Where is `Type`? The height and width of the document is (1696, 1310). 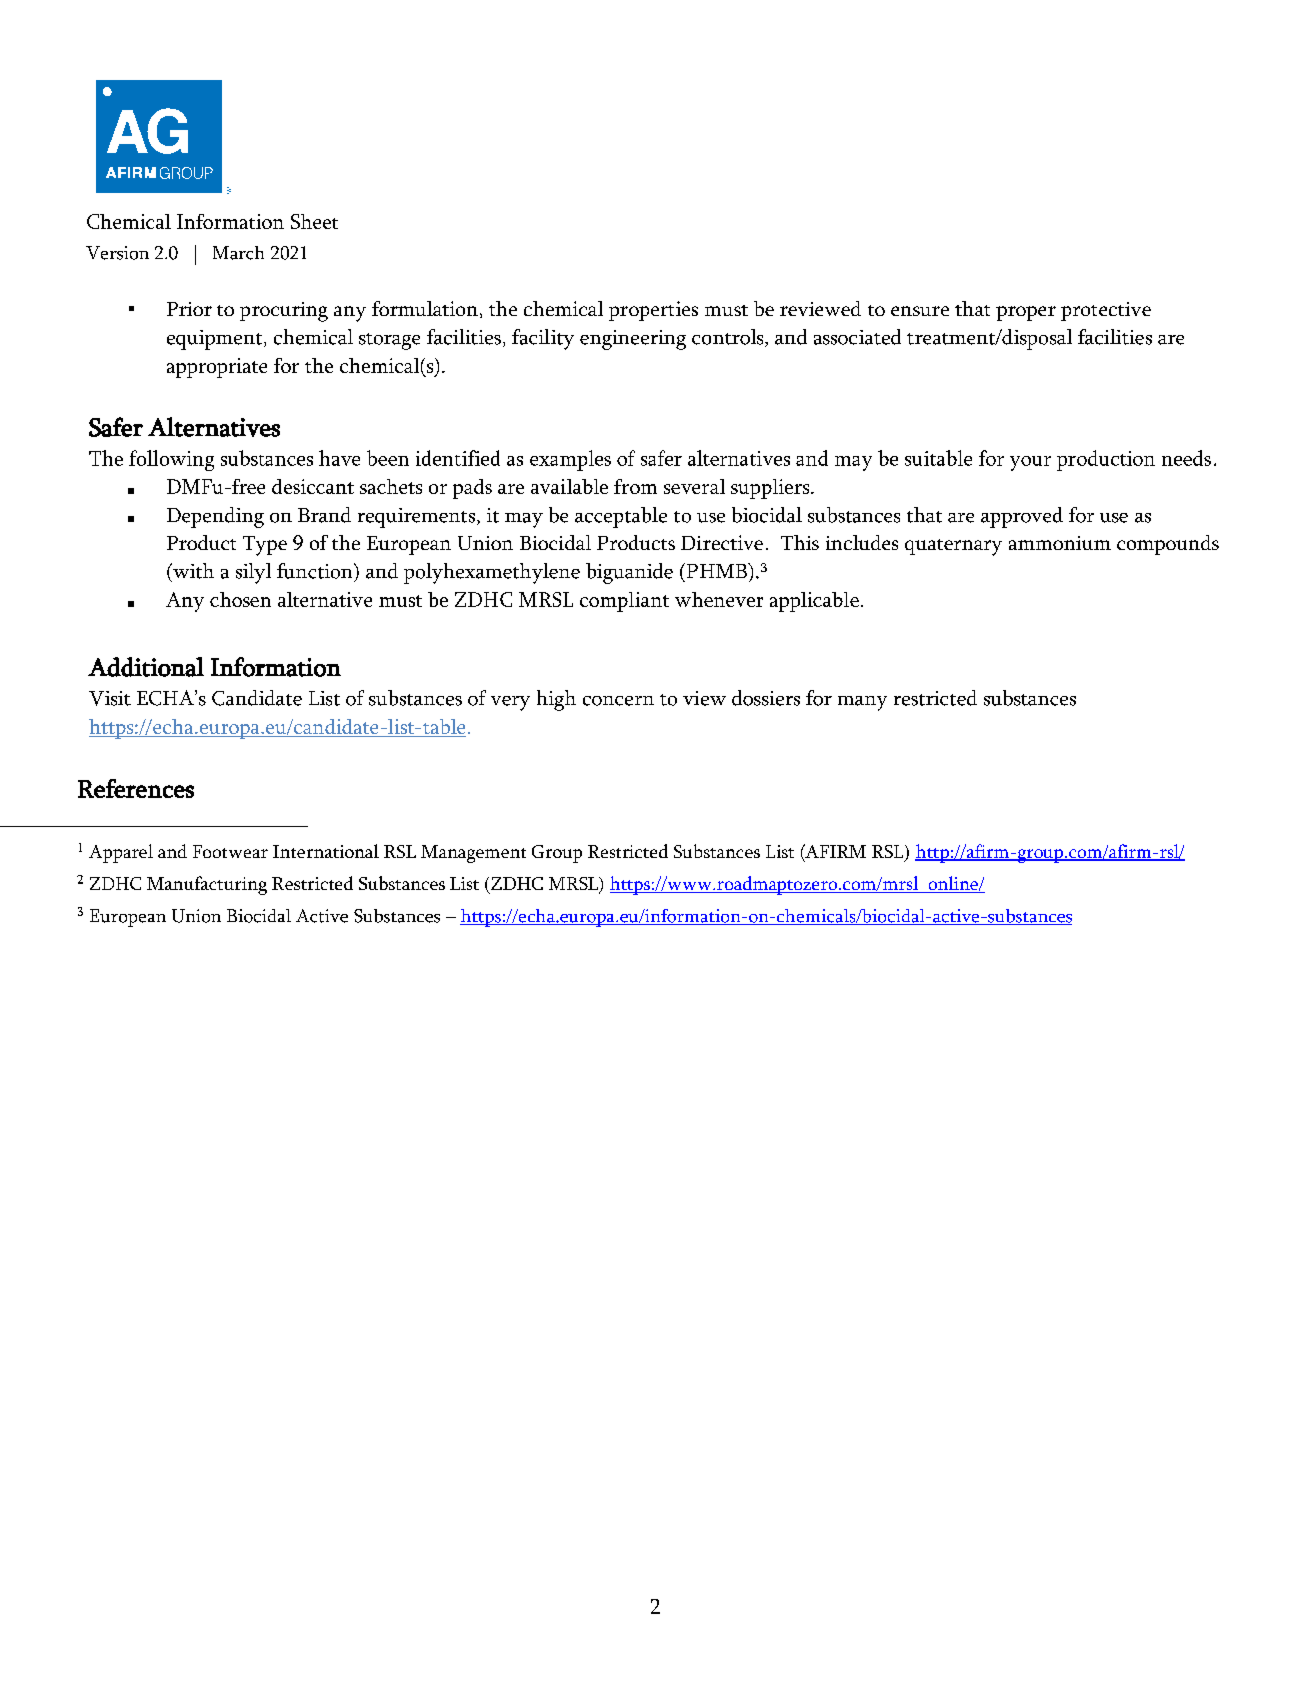
Type is located at coordinates (265, 546).
